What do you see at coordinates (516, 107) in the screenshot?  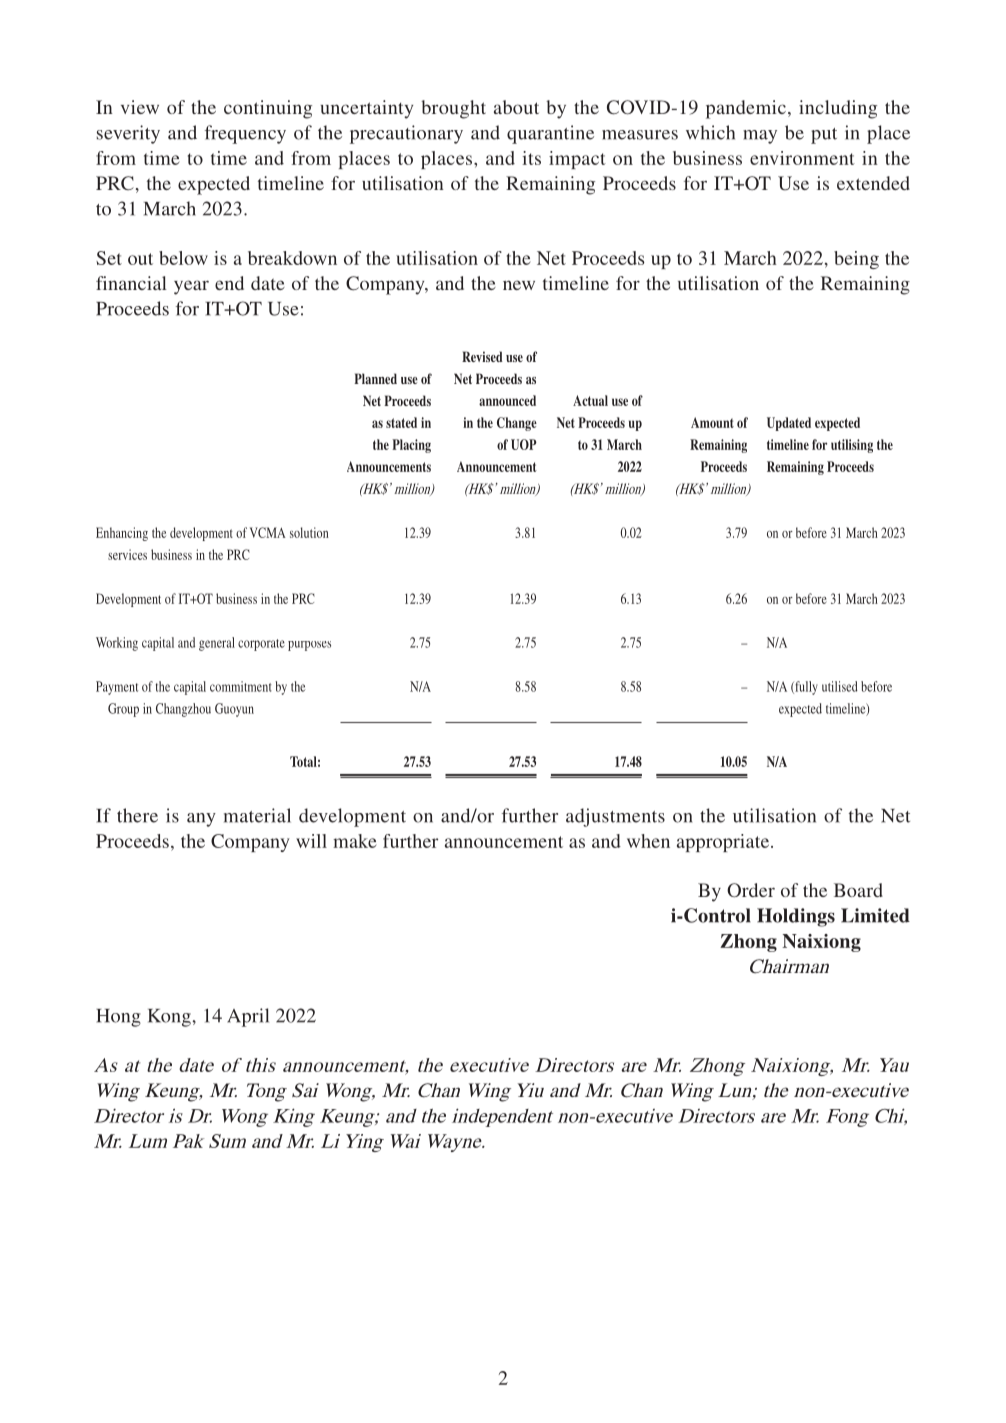 I see `about` at bounding box center [516, 107].
